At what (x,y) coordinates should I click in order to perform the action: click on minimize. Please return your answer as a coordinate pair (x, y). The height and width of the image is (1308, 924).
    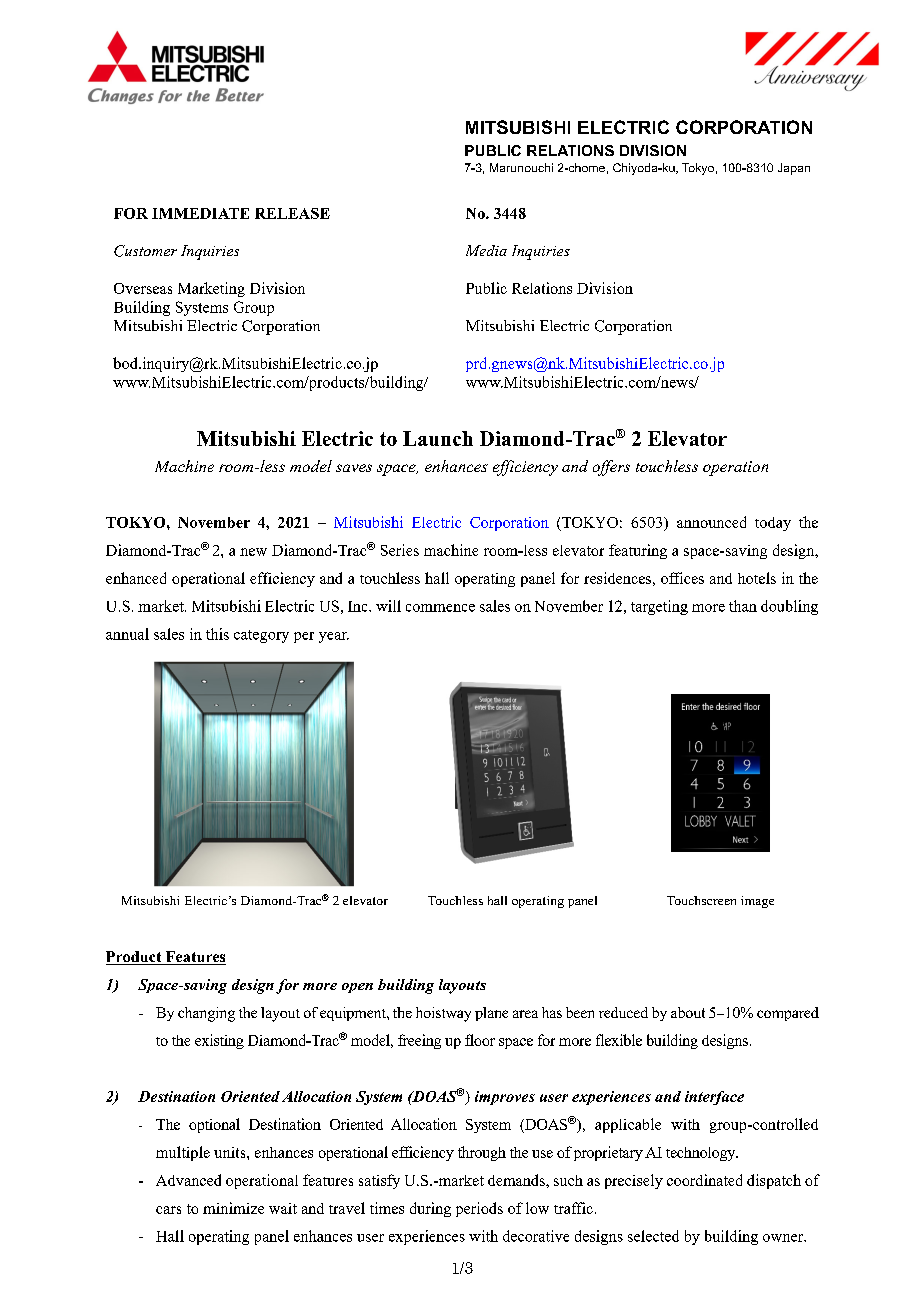
    Looking at the image, I should click on (233, 1208).
